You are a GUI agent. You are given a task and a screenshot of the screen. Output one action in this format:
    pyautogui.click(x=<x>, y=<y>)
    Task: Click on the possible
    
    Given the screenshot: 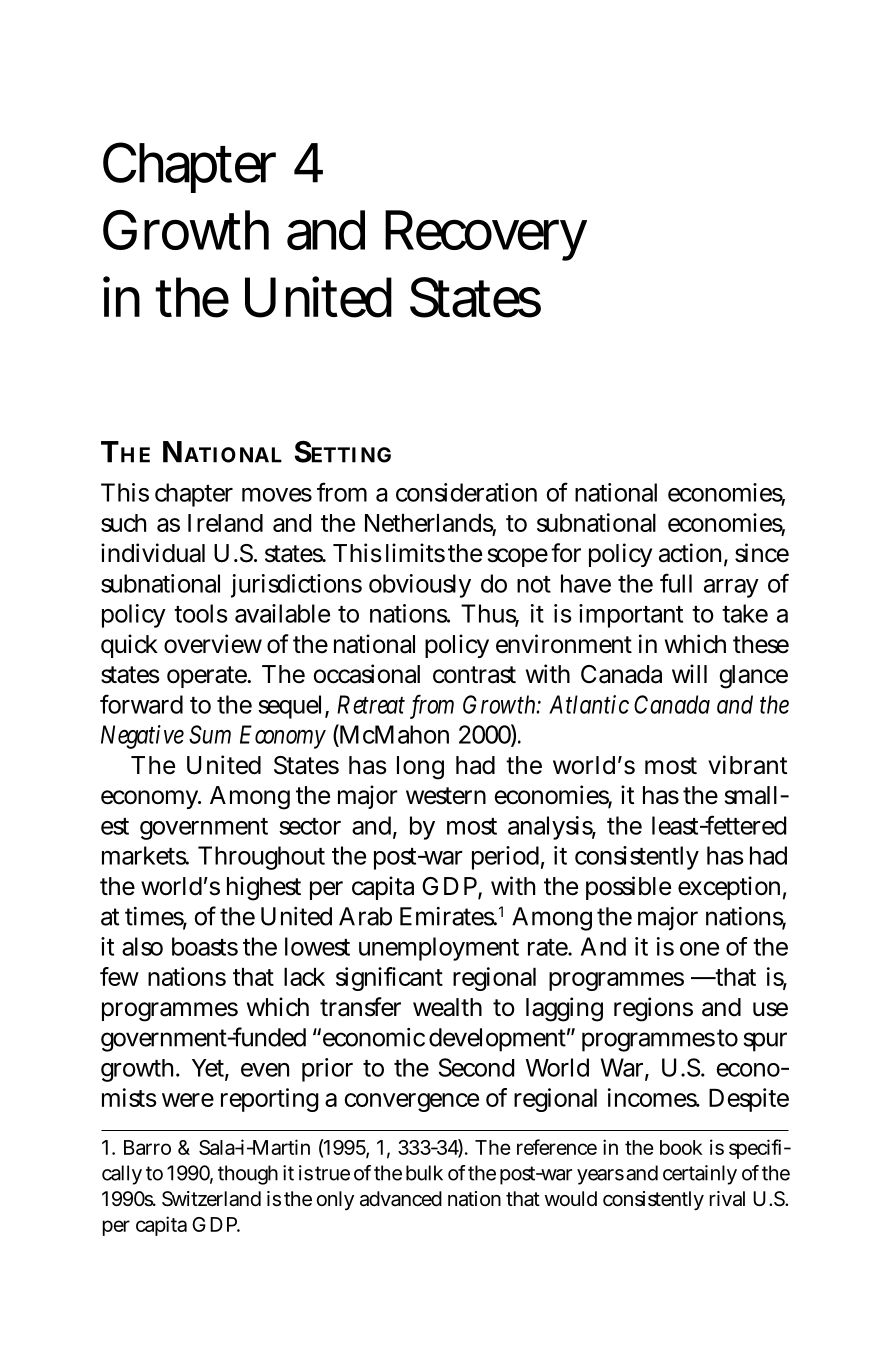 What is the action you would take?
    pyautogui.click(x=628, y=888)
